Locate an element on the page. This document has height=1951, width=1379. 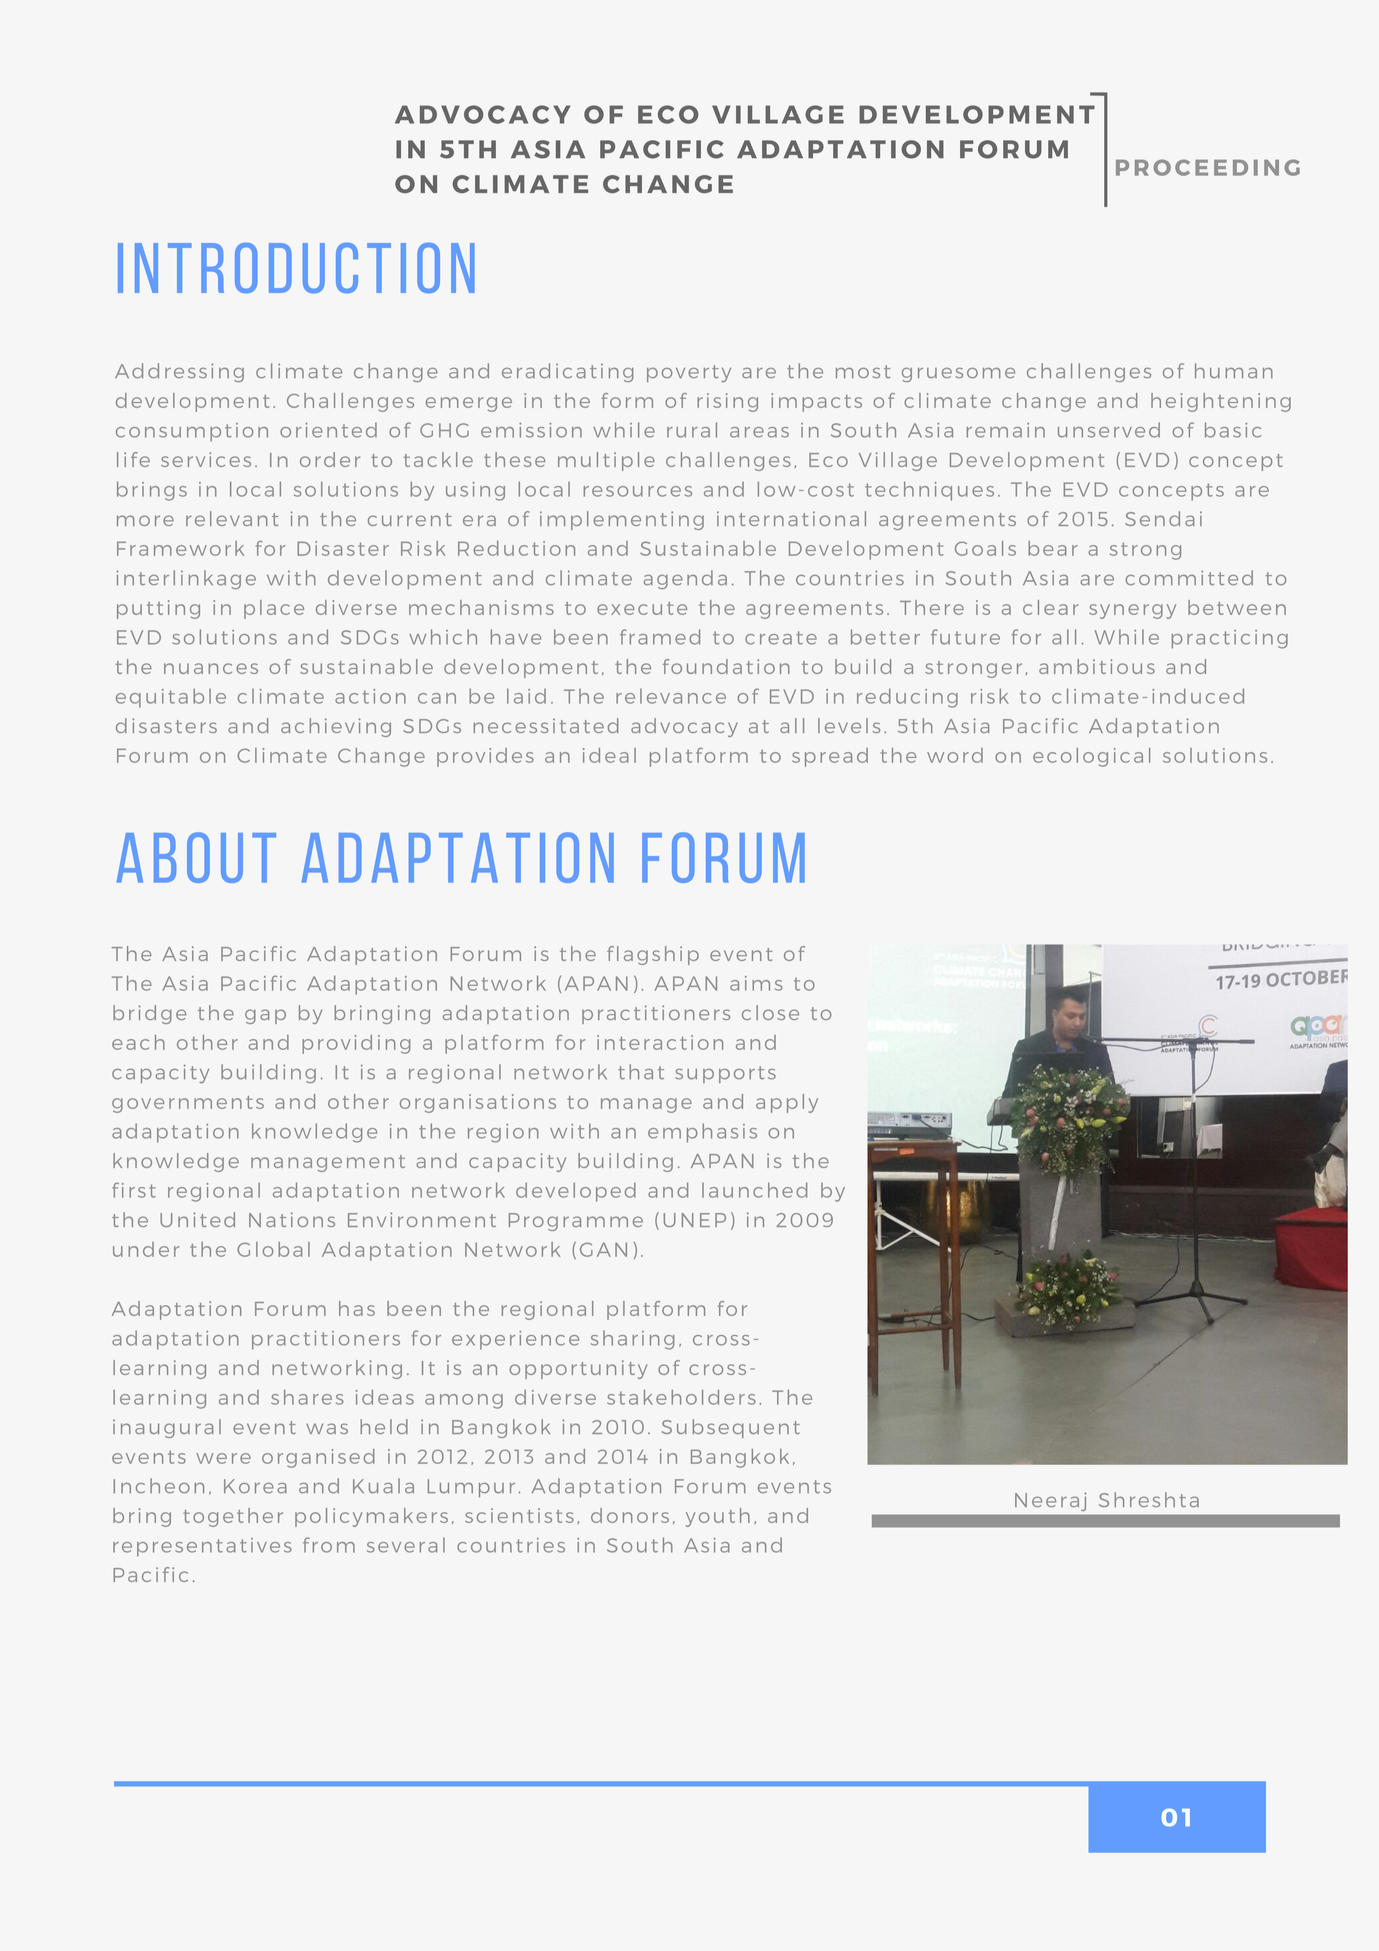
About is located at coordinates (196, 857).
